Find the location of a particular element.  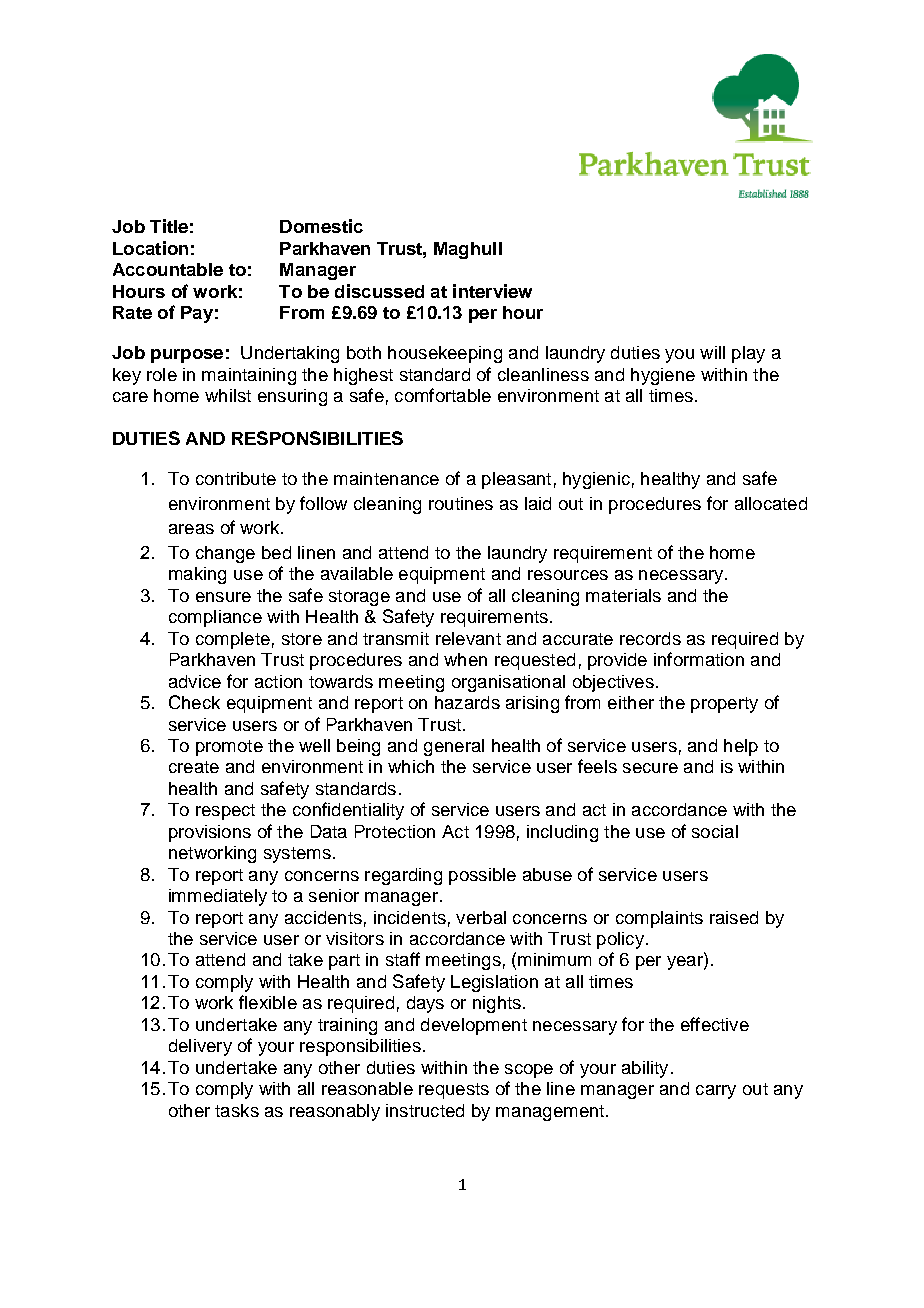

social is located at coordinates (715, 831).
